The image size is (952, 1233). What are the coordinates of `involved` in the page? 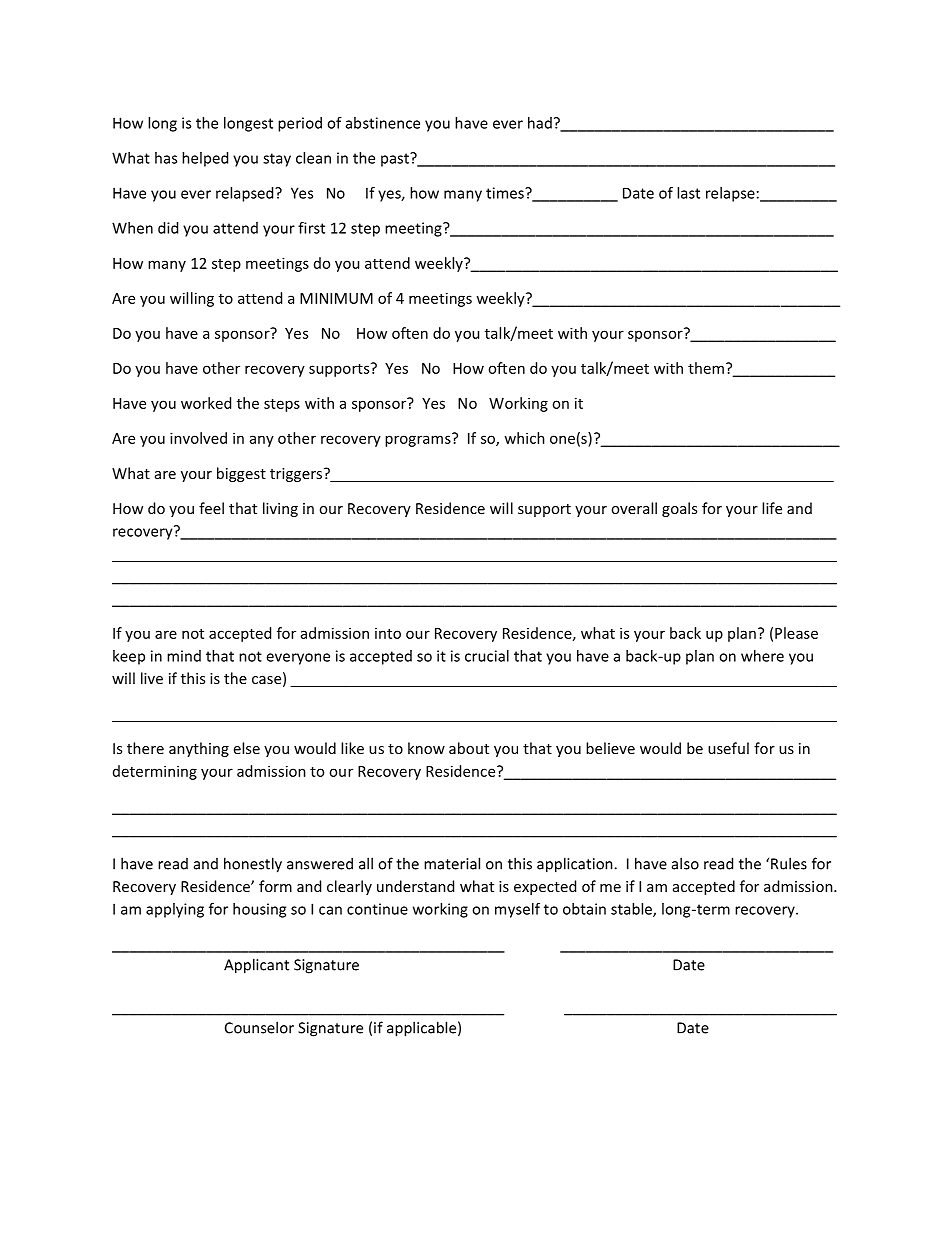 It's located at (198, 438).
